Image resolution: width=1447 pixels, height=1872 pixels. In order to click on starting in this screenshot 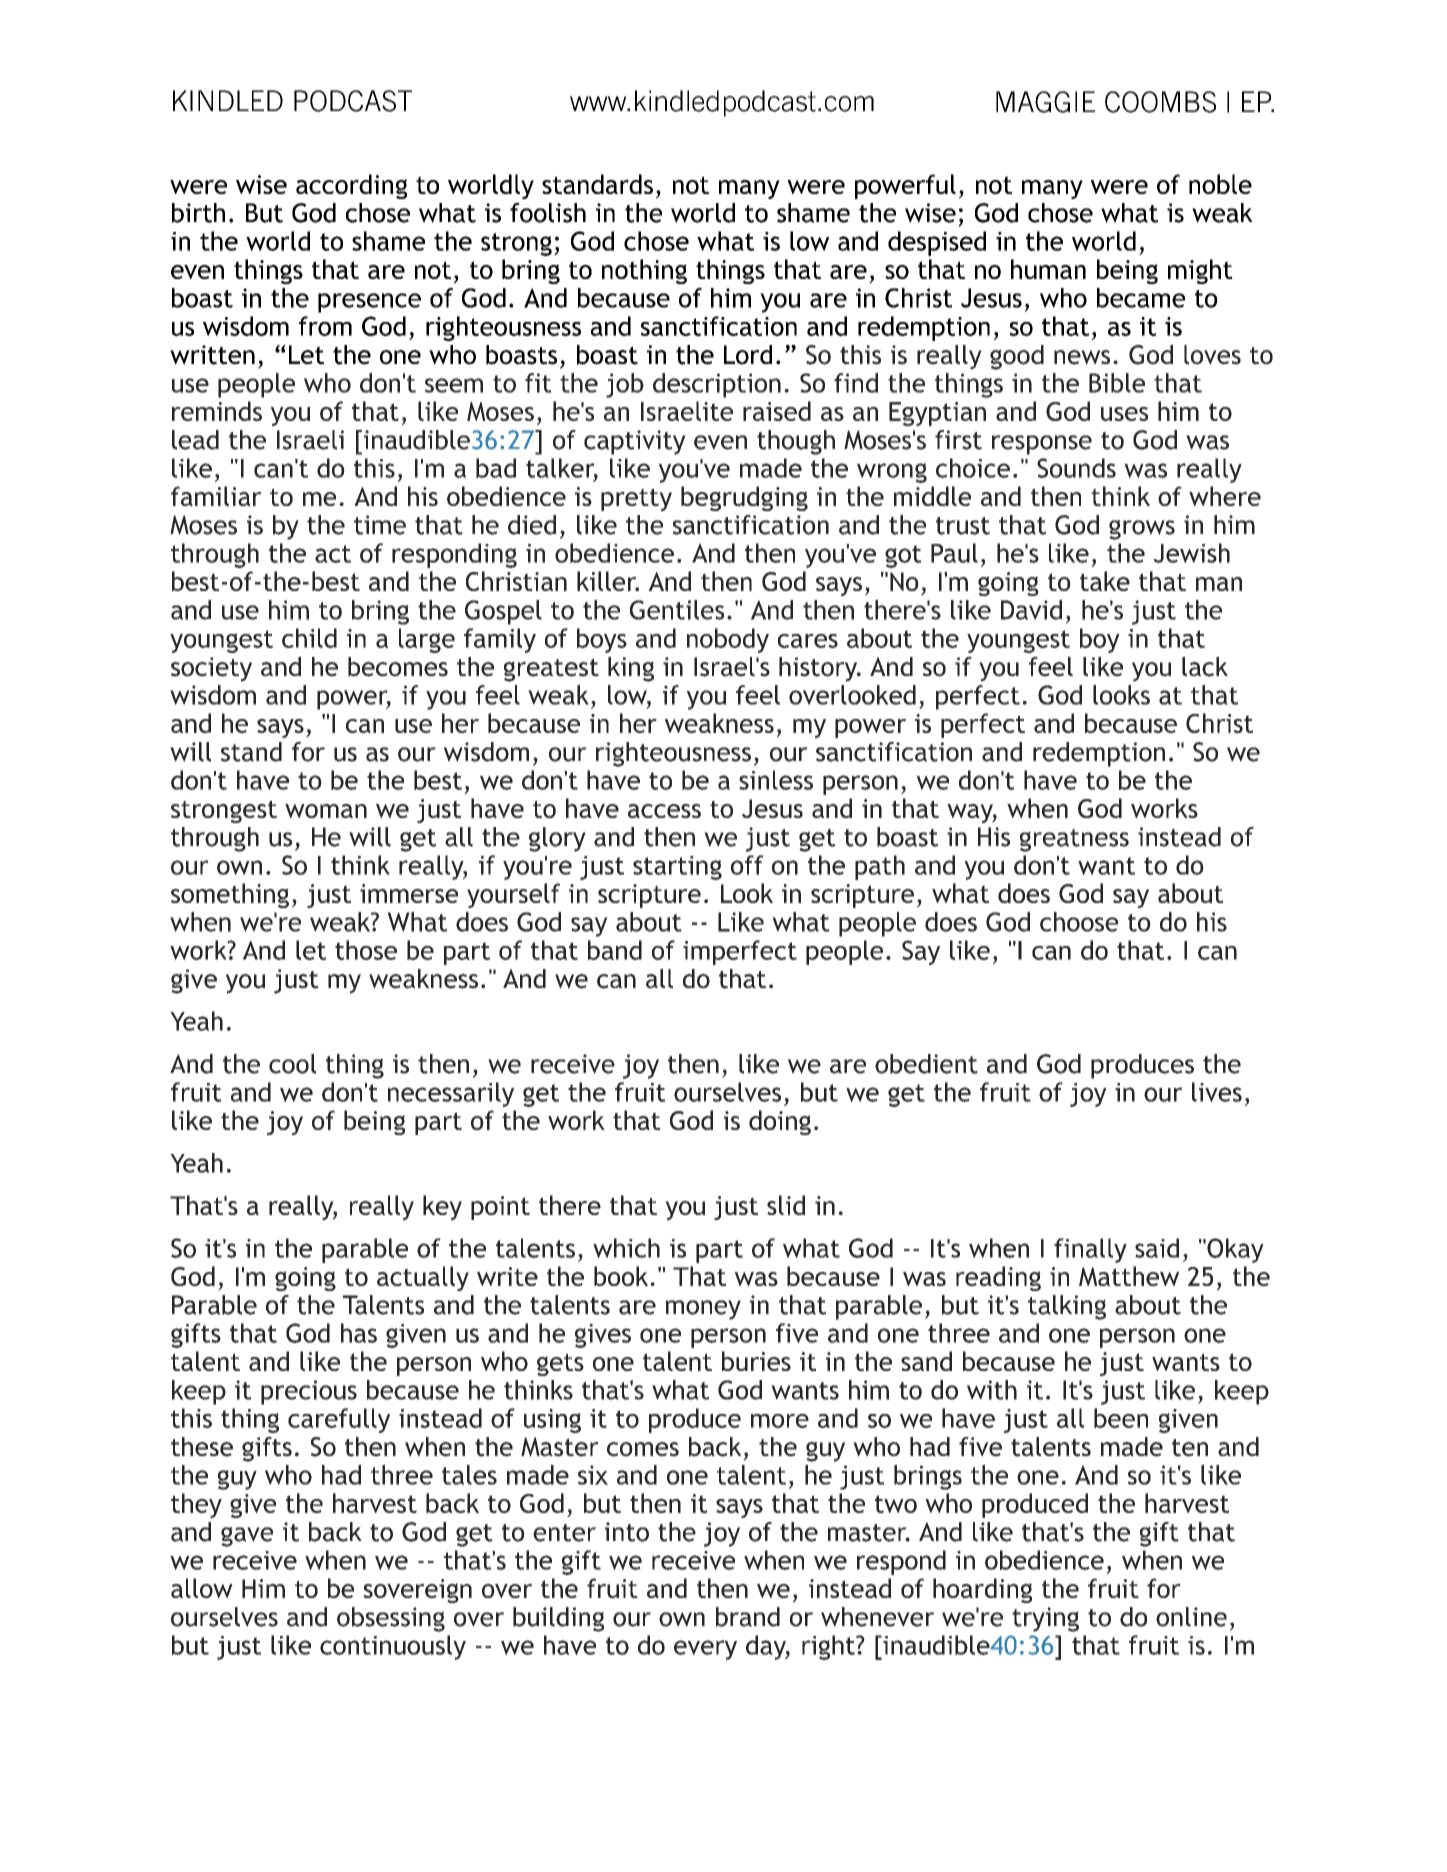, I will do `click(677, 868)`.
